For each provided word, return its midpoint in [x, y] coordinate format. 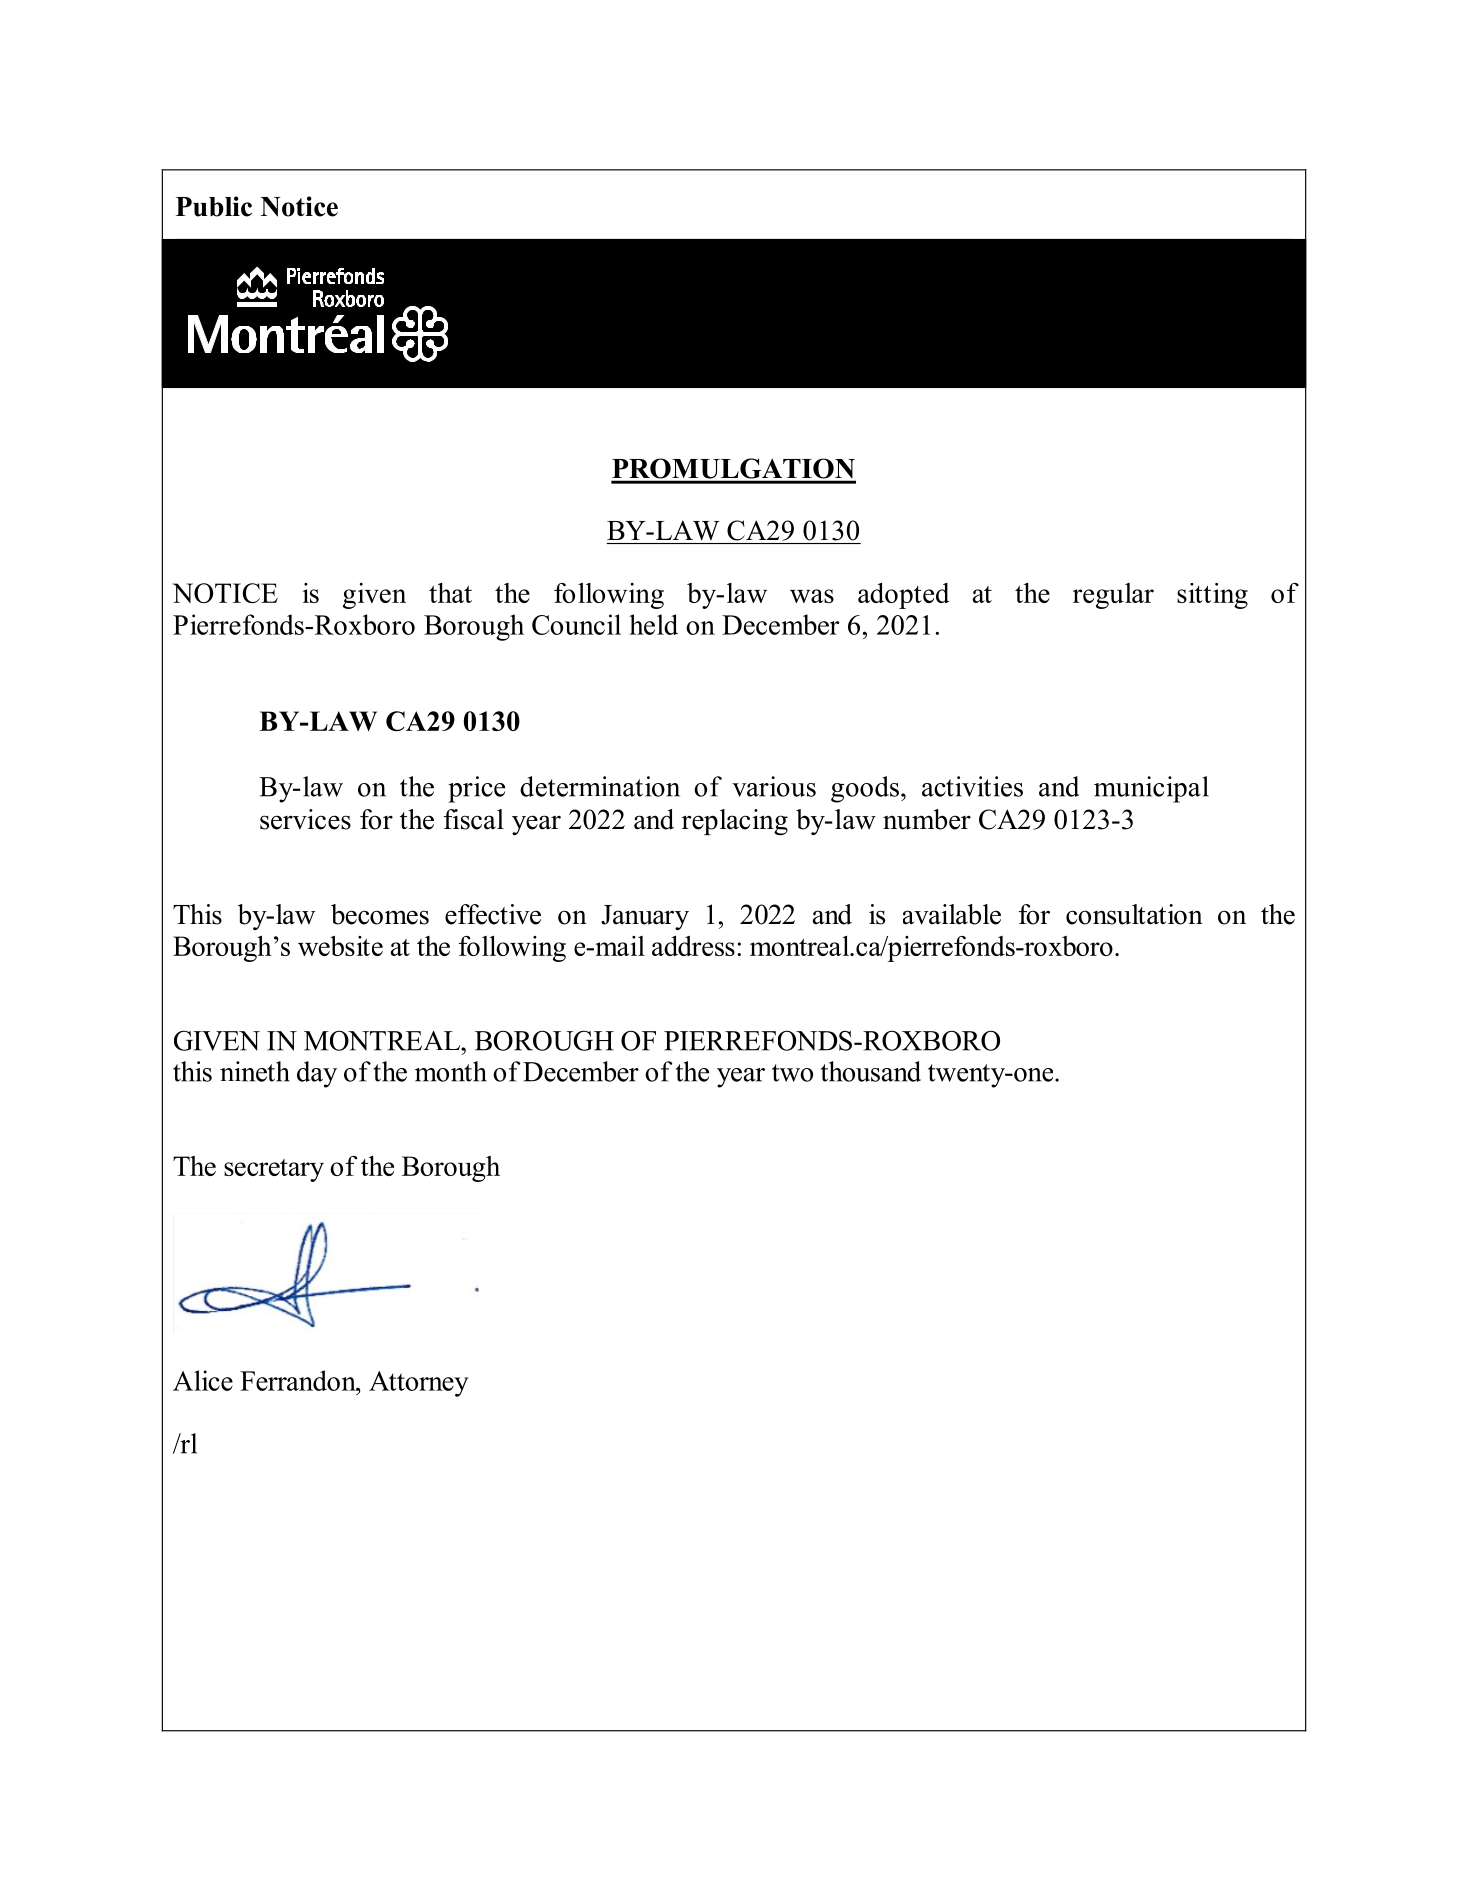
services [305, 819]
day [317, 1074]
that [450, 593]
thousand [871, 1071]
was [812, 596]
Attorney [418, 1384]
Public [214, 206]
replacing [735, 822]
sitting [1212, 596]
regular [1113, 596]
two [792, 1073]
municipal [1151, 789]
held [653, 624]
